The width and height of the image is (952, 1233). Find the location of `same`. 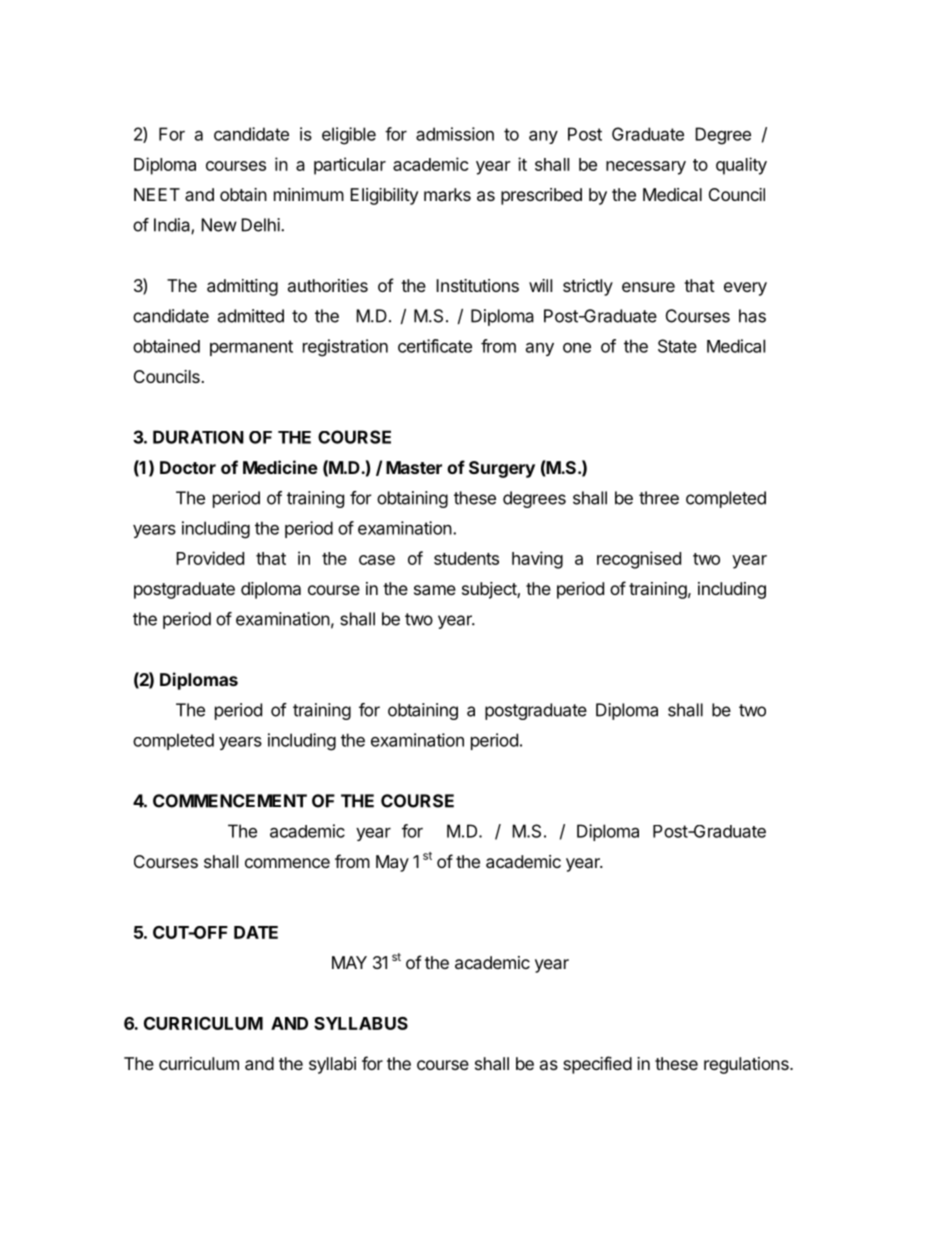

same is located at coordinates (435, 590).
